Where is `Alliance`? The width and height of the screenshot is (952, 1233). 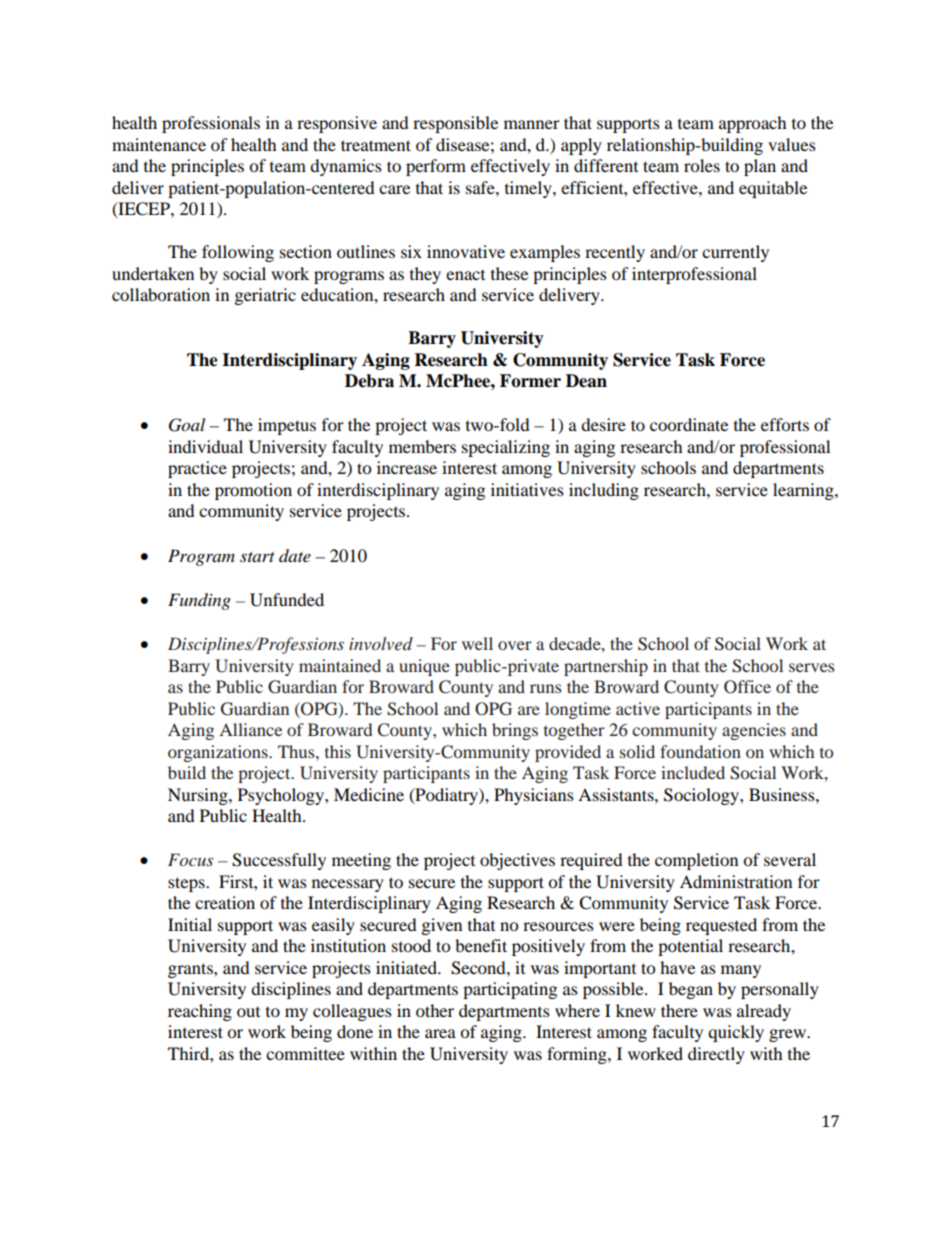 Alliance is located at coordinates (250, 729).
